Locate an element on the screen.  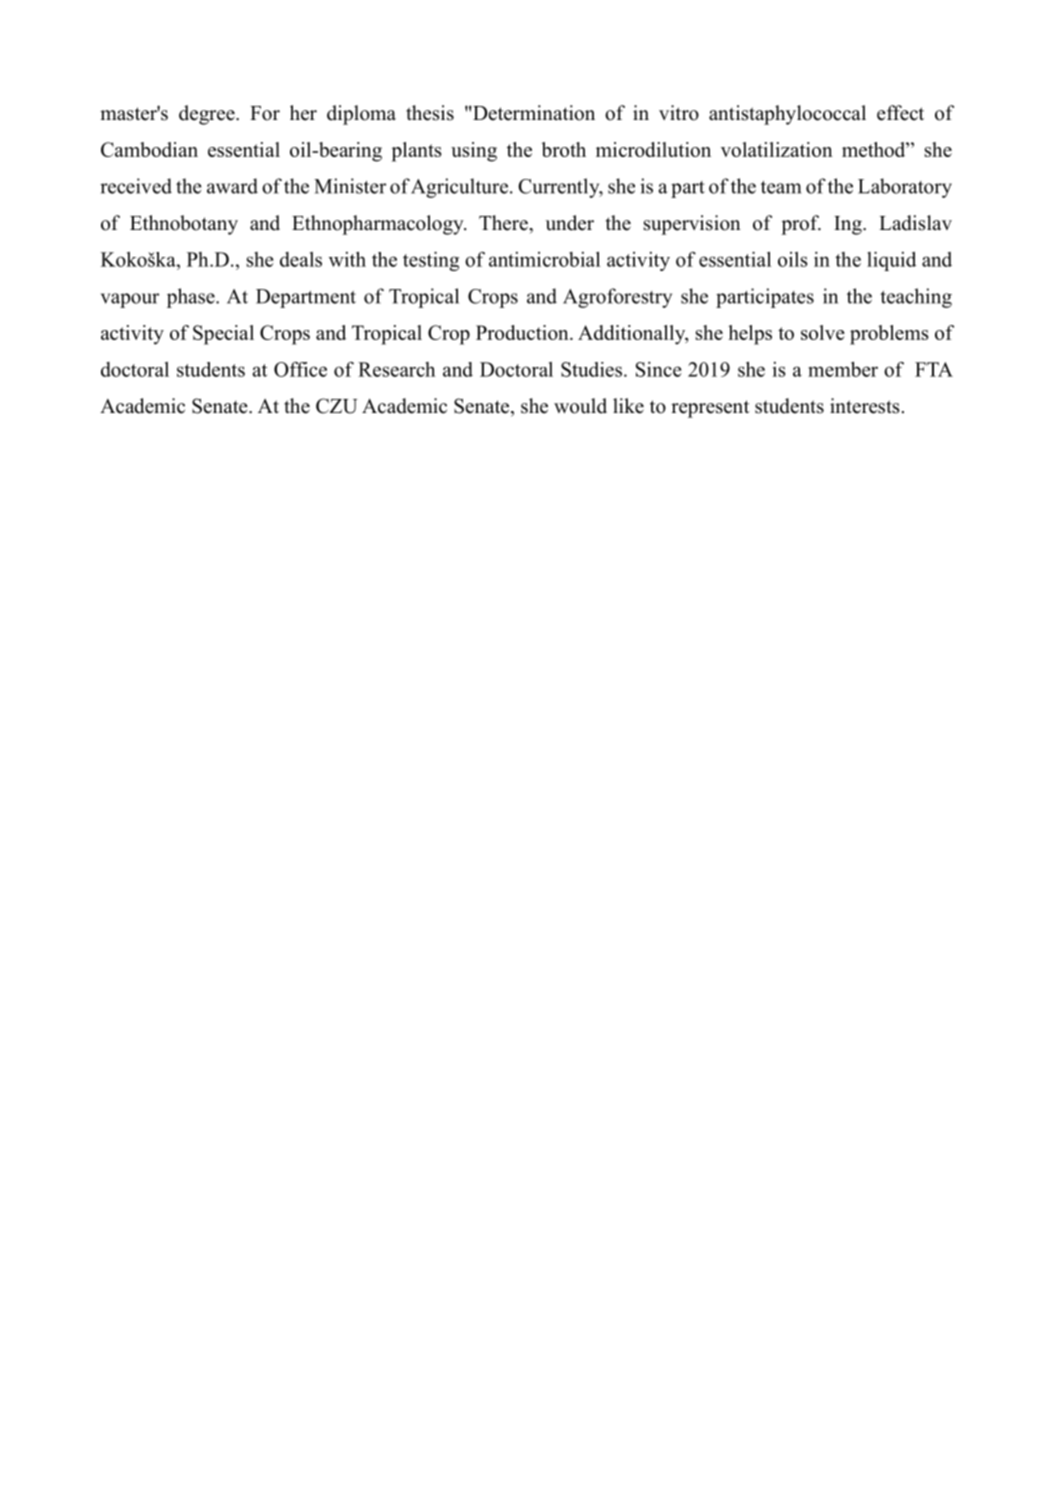
would is located at coordinates (580, 406).
